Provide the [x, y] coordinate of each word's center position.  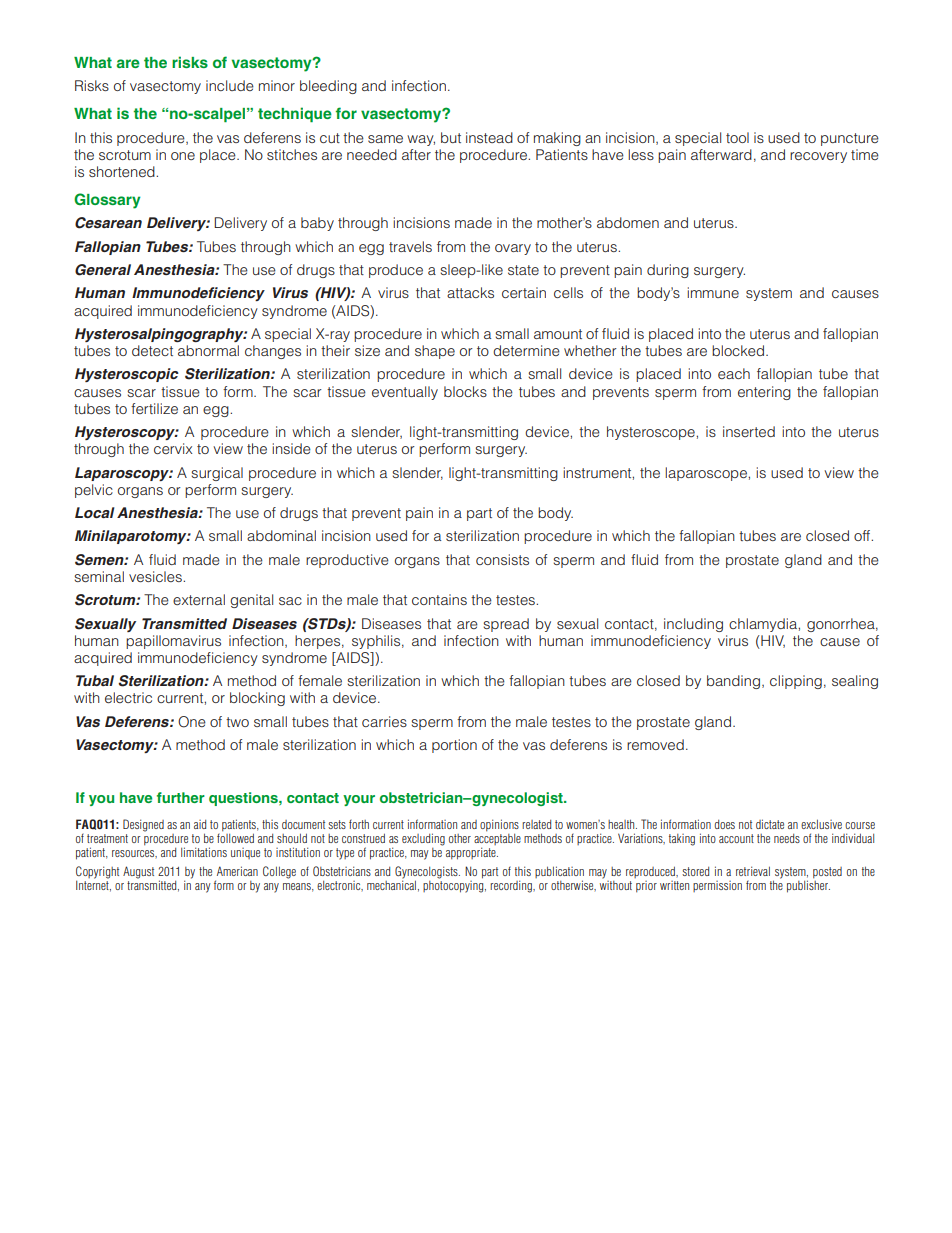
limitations [204, 852]
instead [489, 137]
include [230, 85]
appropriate [472, 853]
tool [737, 137]
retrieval [753, 871]
